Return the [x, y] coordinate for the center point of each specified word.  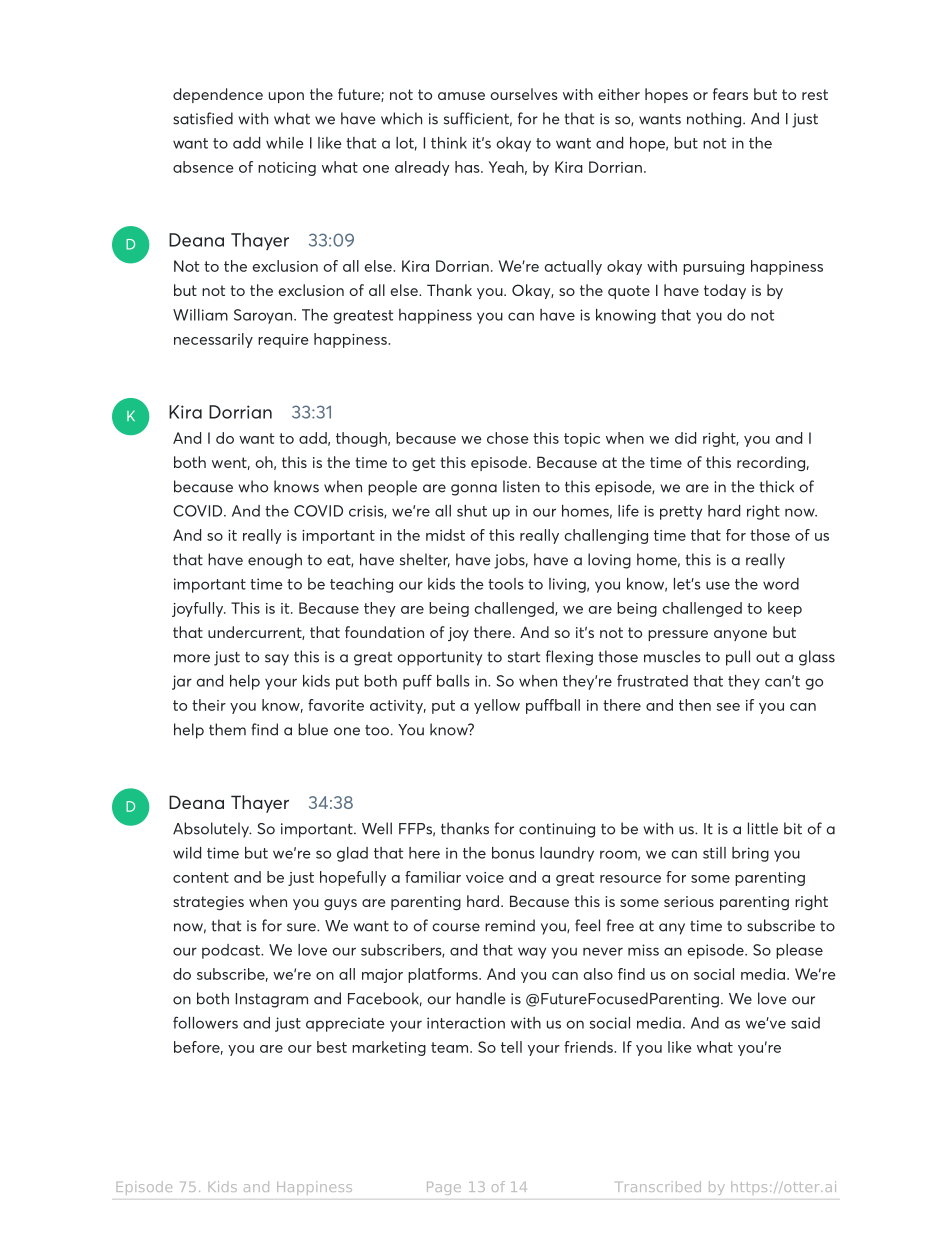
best [332, 1047]
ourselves [524, 94]
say [277, 660]
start [524, 657]
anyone [740, 635]
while [285, 143]
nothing [715, 120]
